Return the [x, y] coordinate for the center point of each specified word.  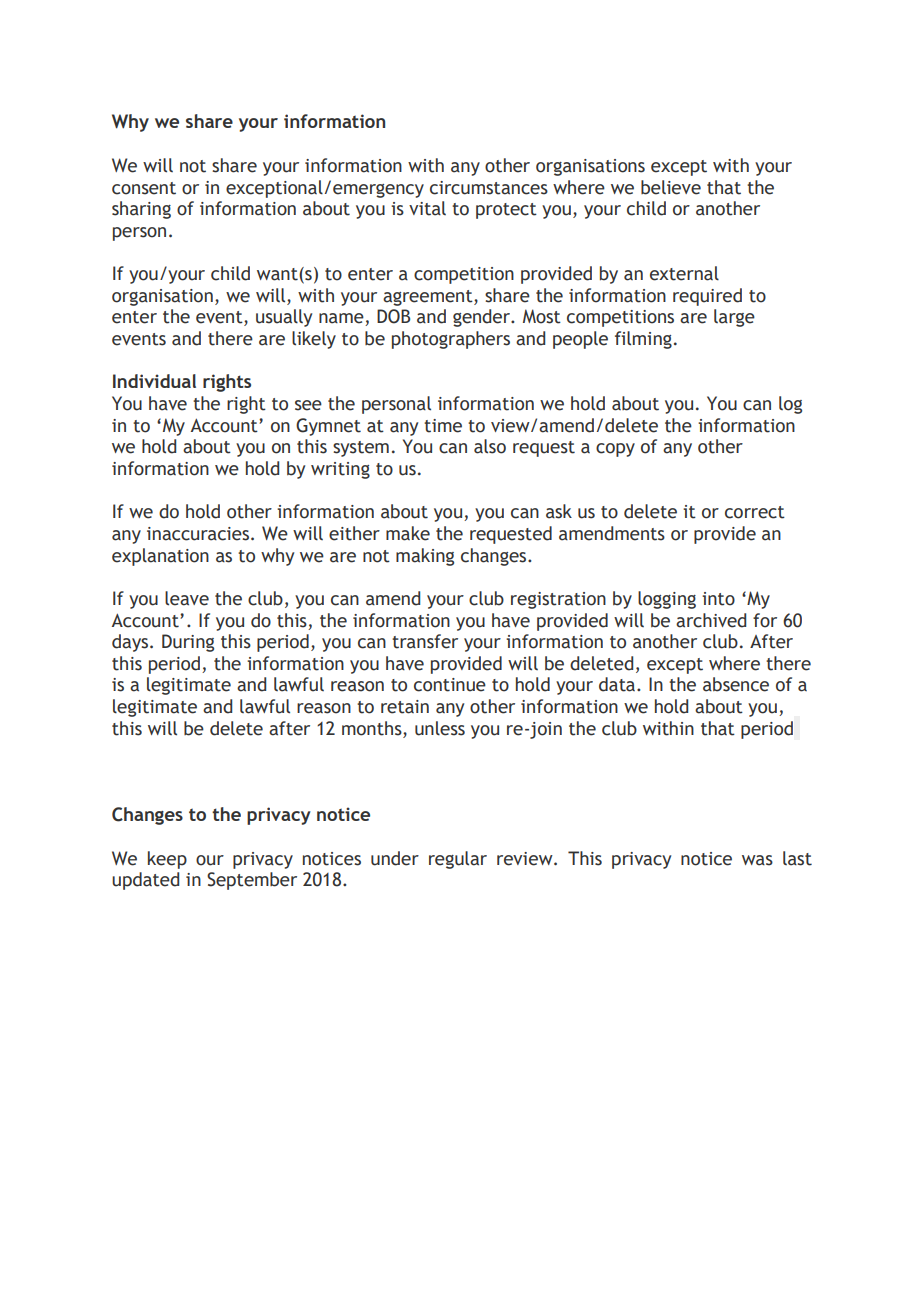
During [188, 643]
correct [755, 512]
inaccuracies [199, 534]
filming [643, 340]
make [408, 533]
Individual [154, 381]
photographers [451, 340]
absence [736, 684]
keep [167, 860]
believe [671, 187]
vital [427, 208]
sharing [141, 210]
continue [450, 685]
